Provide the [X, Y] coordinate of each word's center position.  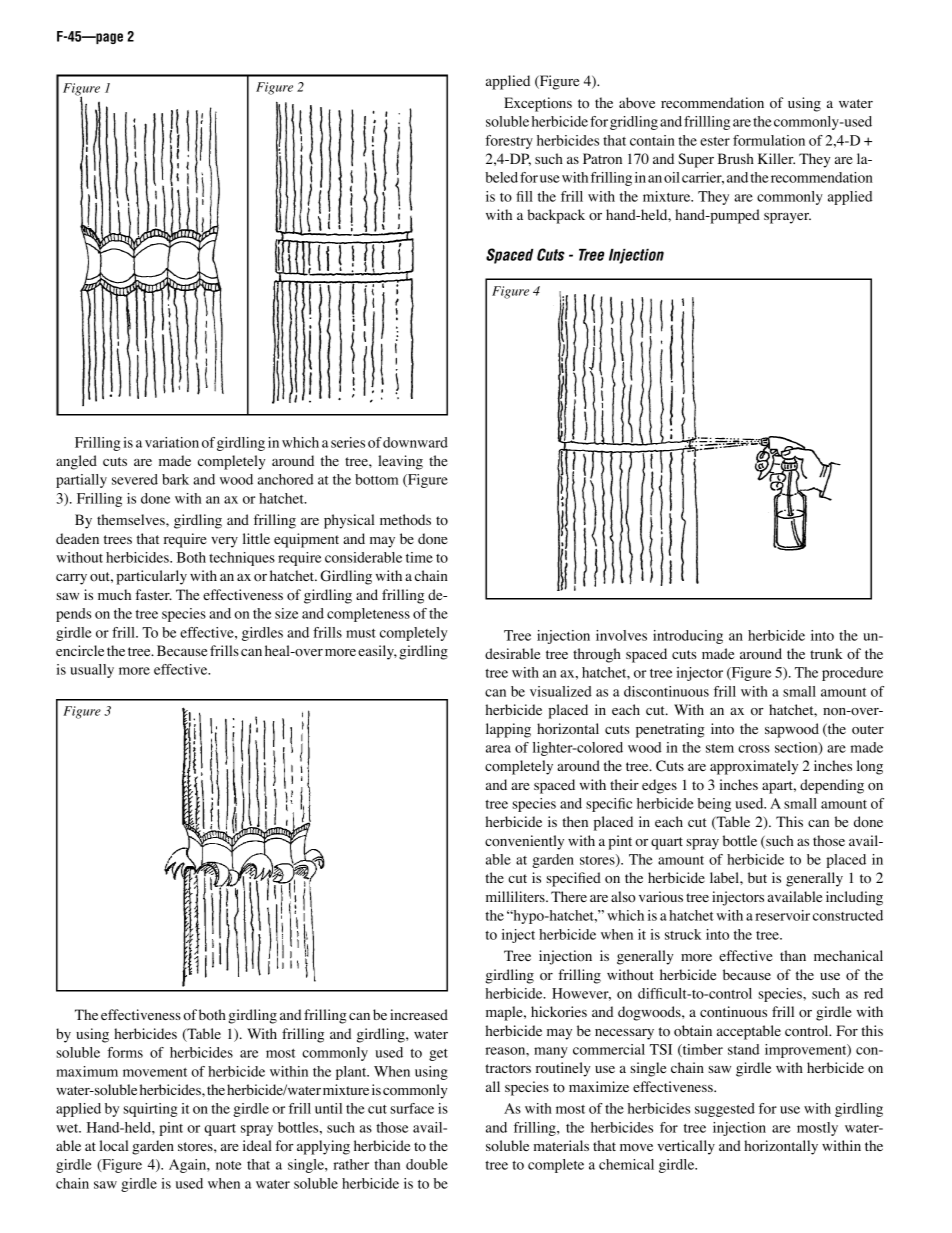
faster [153, 594]
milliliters [516, 896]
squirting [150, 1110]
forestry [509, 142]
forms [125, 1052]
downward [415, 442]
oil [672, 177]
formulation [769, 140]
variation [172, 442]
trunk [826, 653]
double [427, 1164]
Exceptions [538, 104]
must [361, 633]
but [757, 877]
